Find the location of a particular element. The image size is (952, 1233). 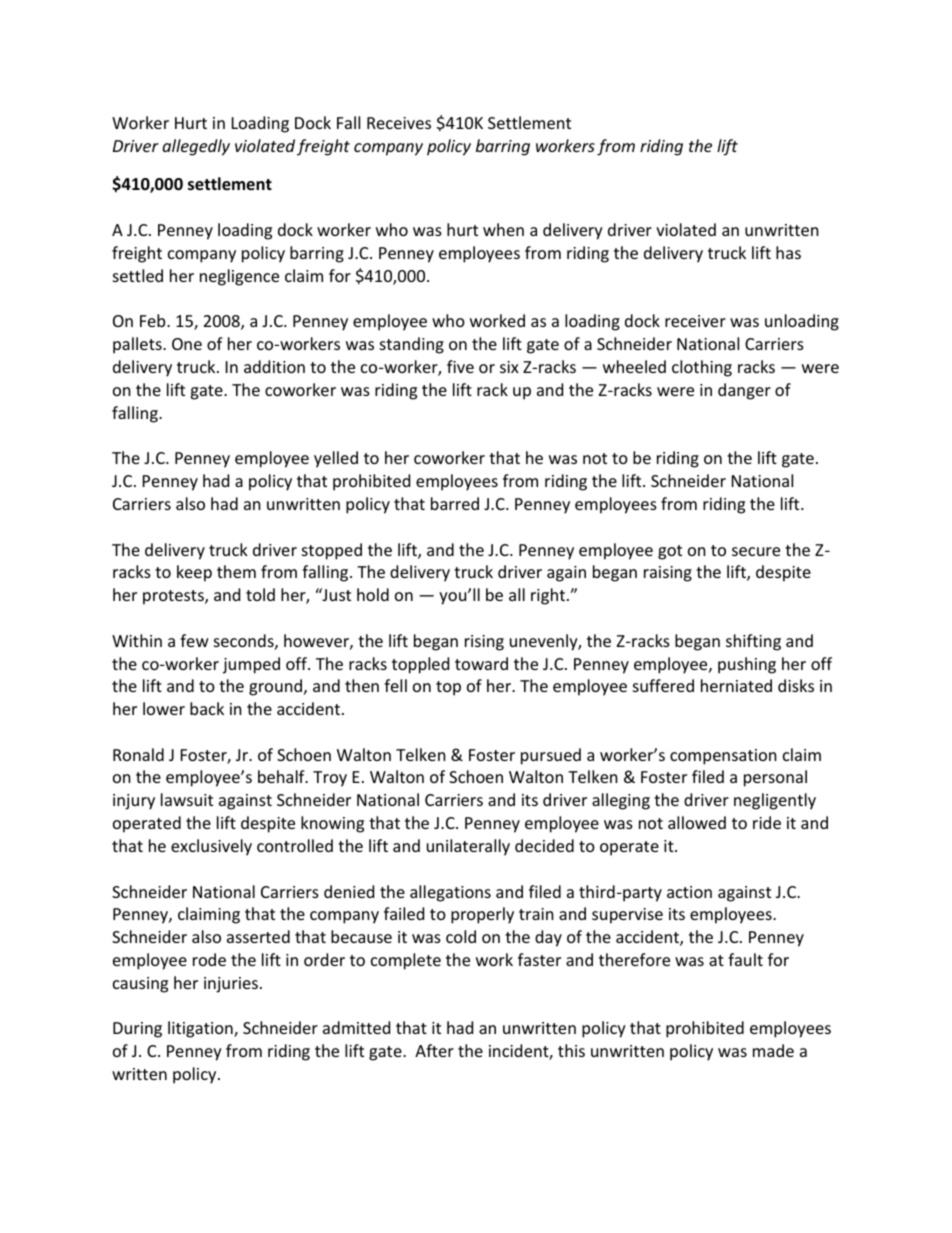

litigation is located at coordinates (201, 1029).
